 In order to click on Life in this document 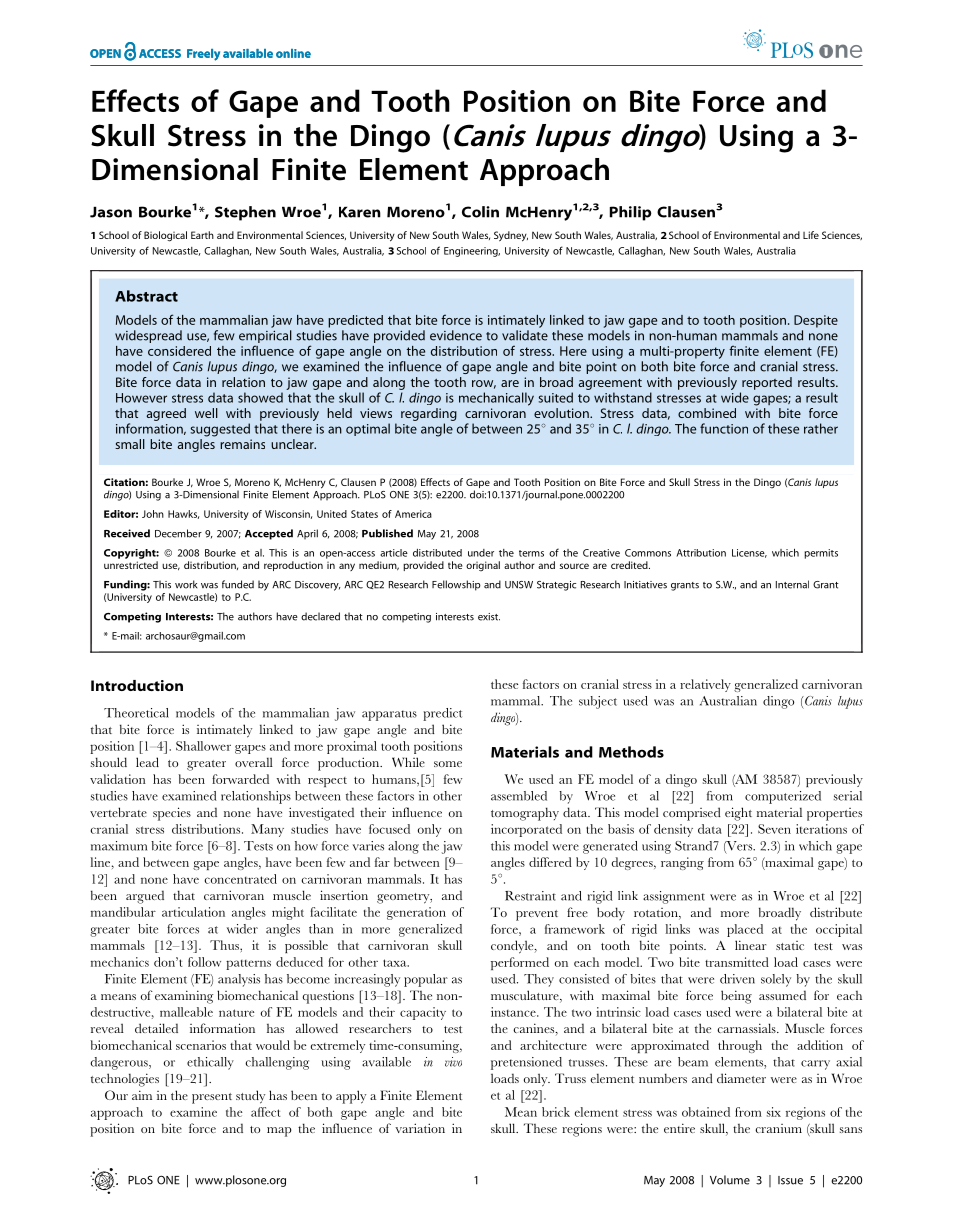, I will do `click(811, 235)`.
